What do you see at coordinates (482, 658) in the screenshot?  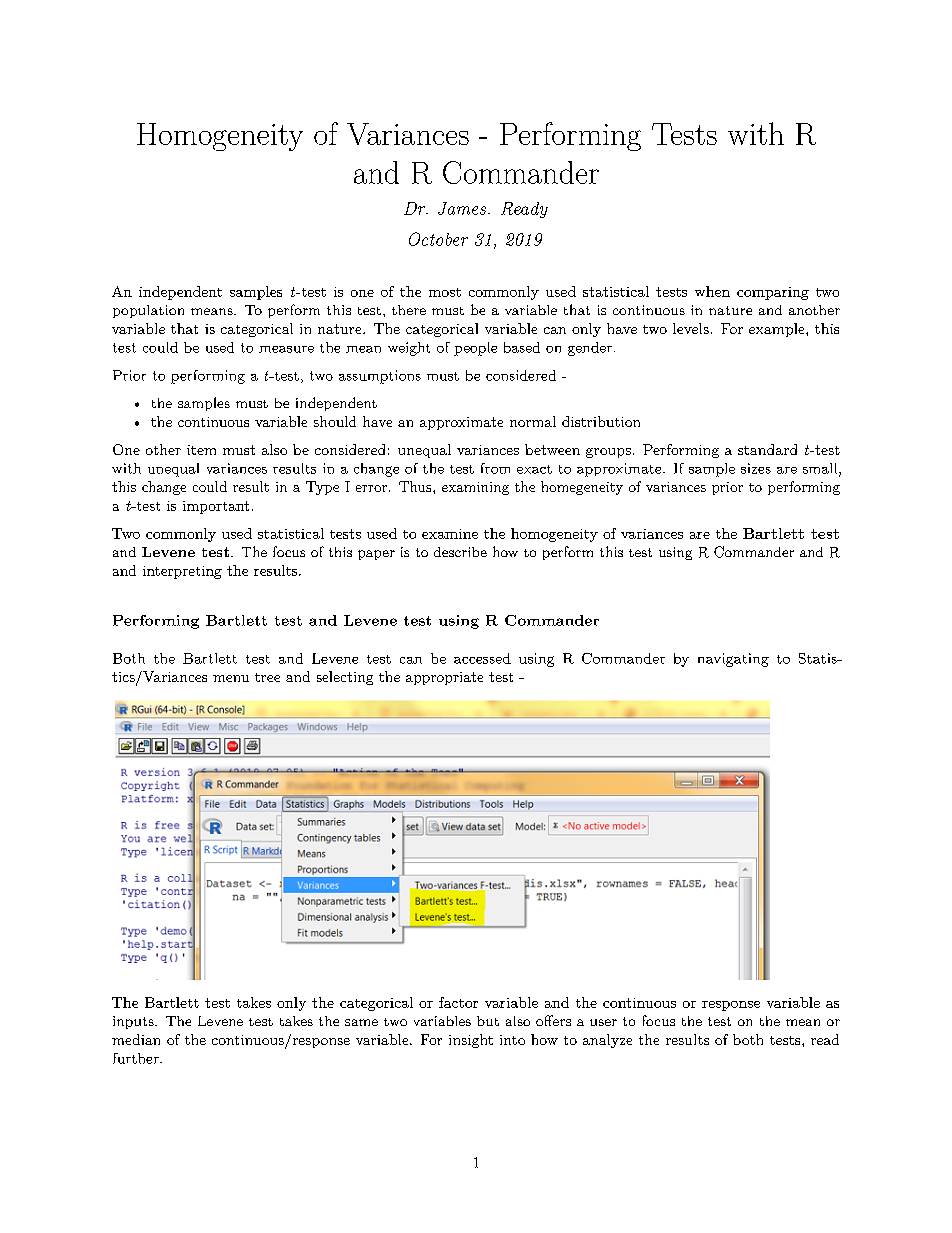 I see `accessed` at bounding box center [482, 658].
